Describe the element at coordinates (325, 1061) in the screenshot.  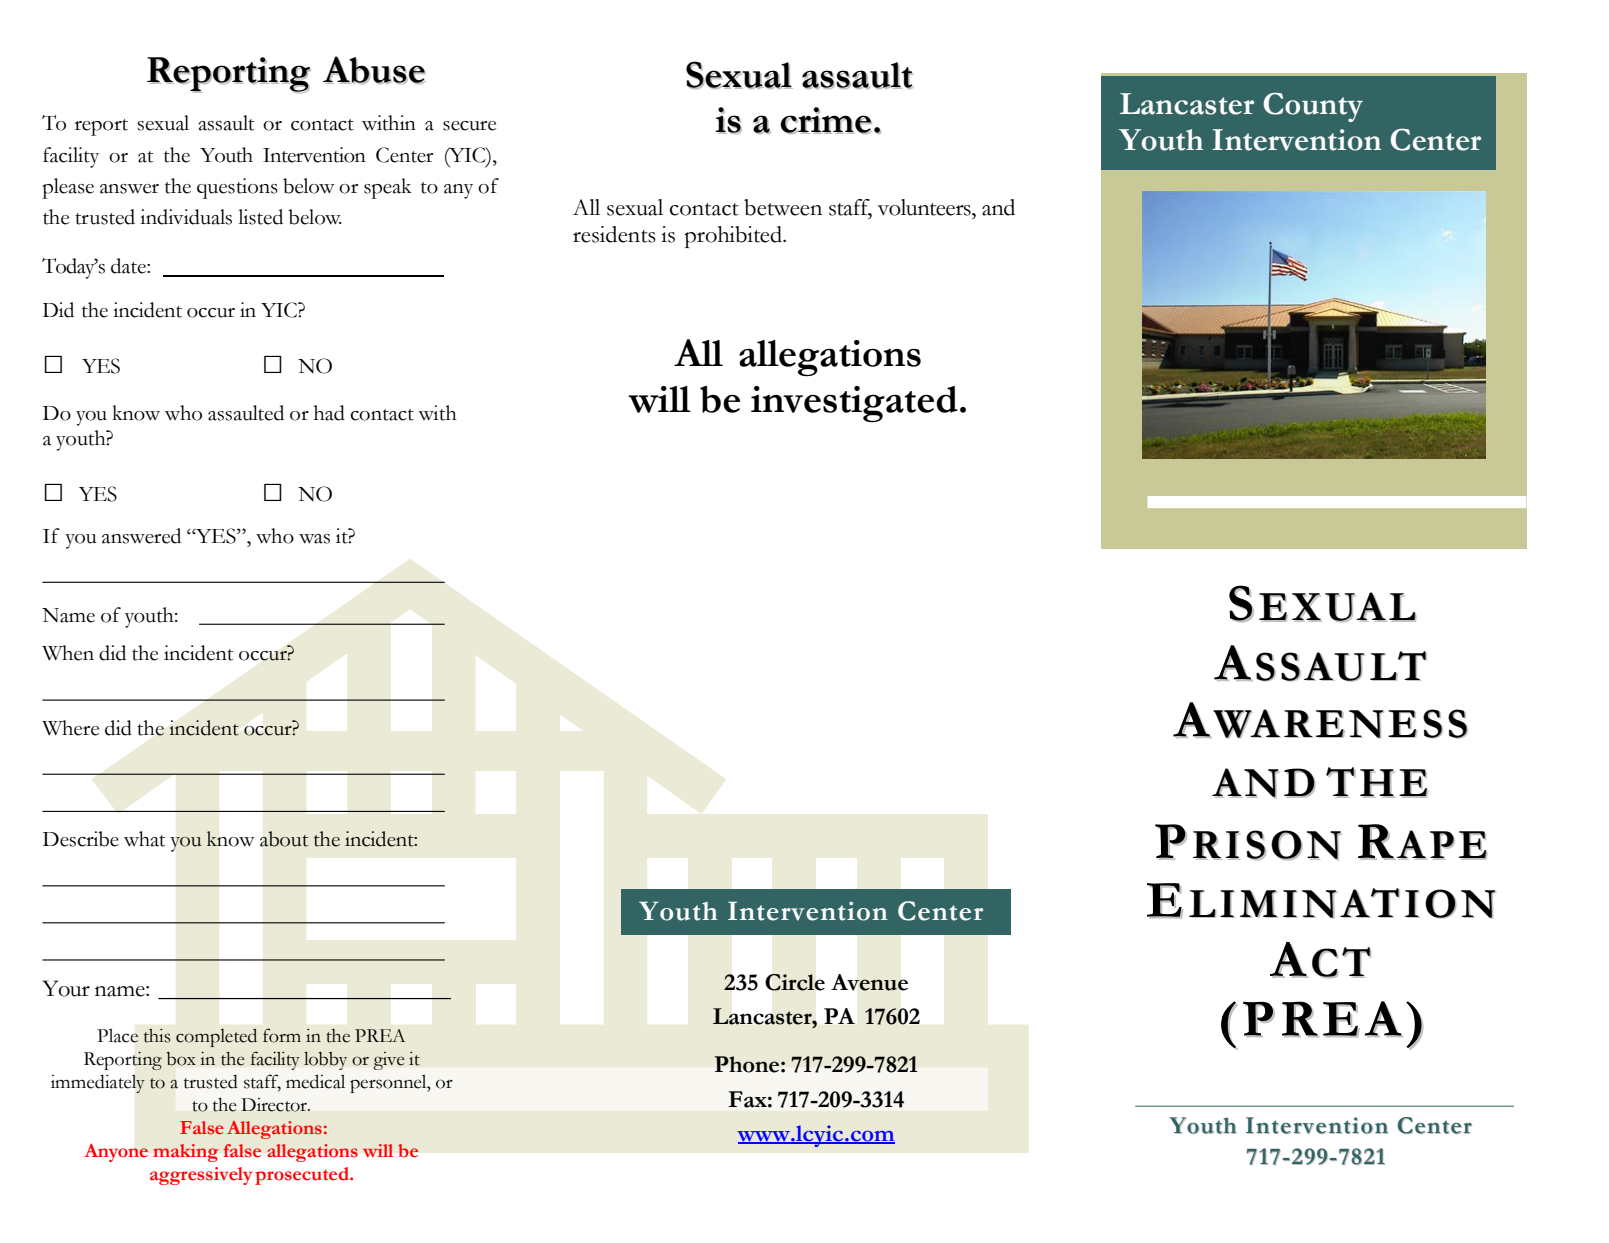
I see `lobby` at that location.
